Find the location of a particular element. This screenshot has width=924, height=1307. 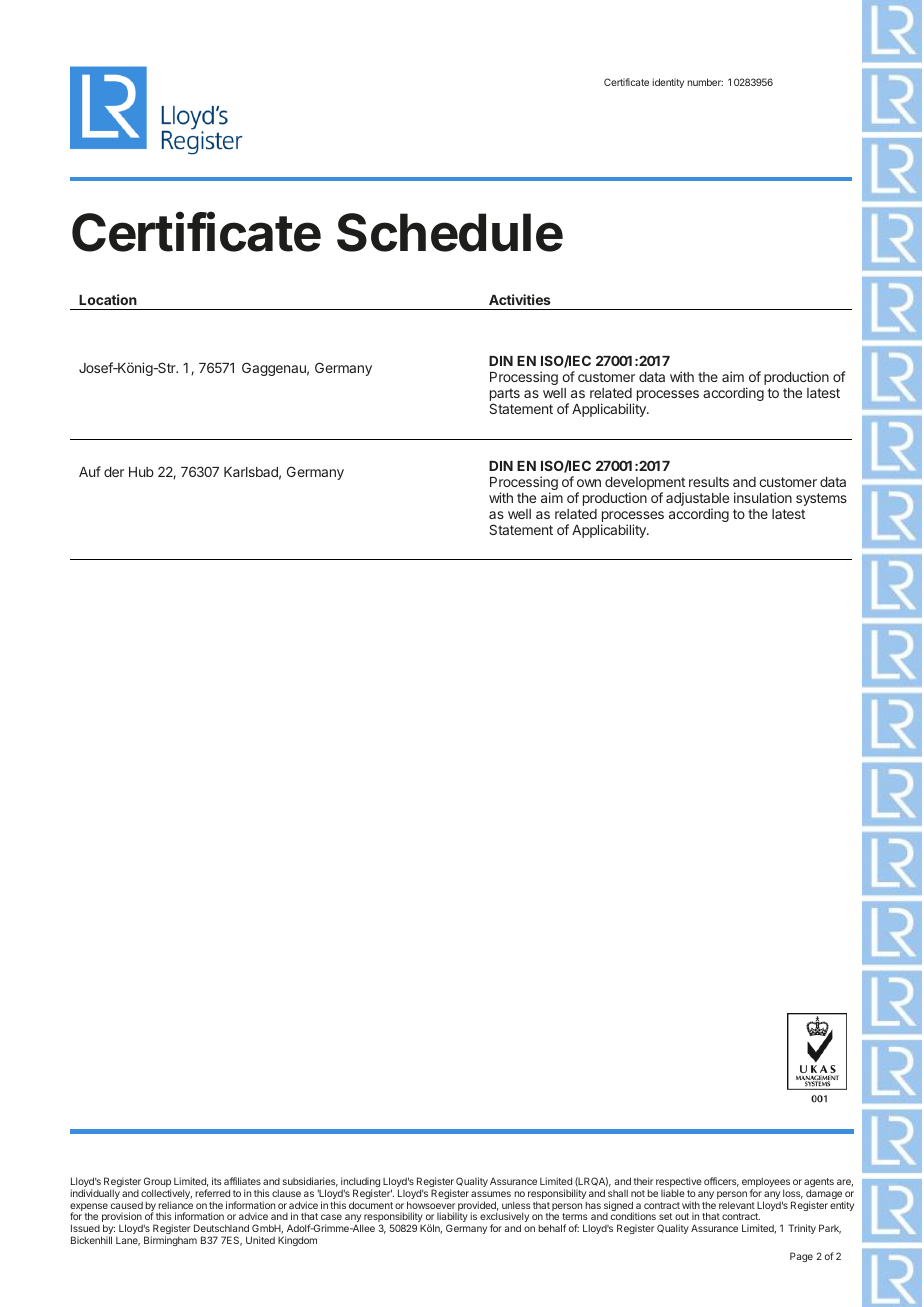

Activities is located at coordinates (520, 299).
